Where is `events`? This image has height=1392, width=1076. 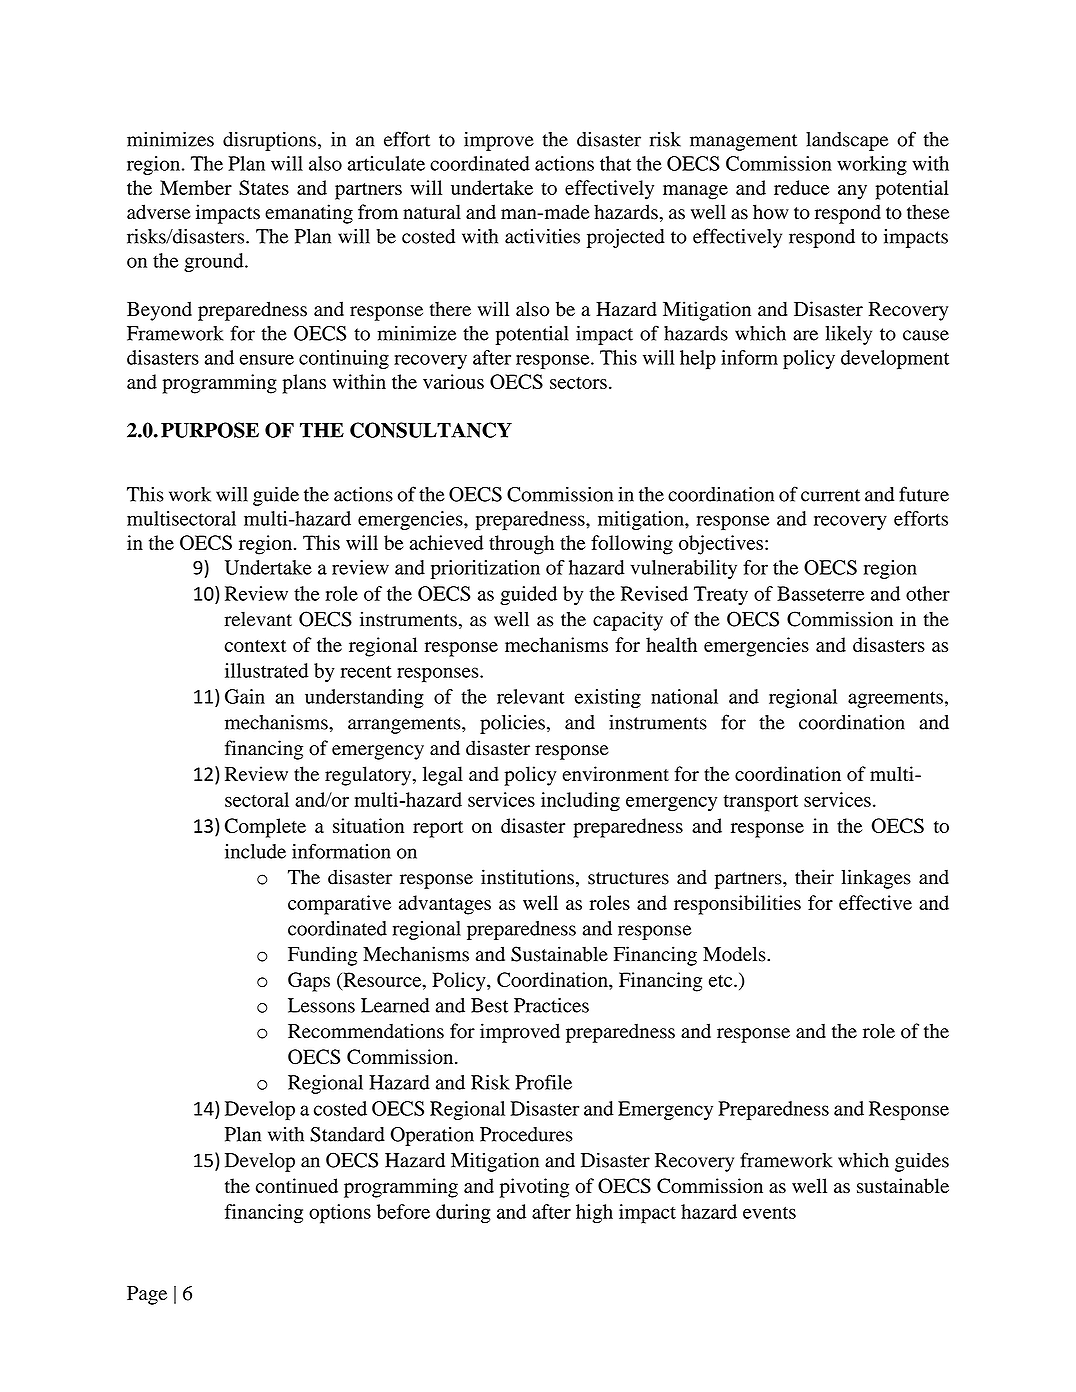 events is located at coordinates (769, 1212).
